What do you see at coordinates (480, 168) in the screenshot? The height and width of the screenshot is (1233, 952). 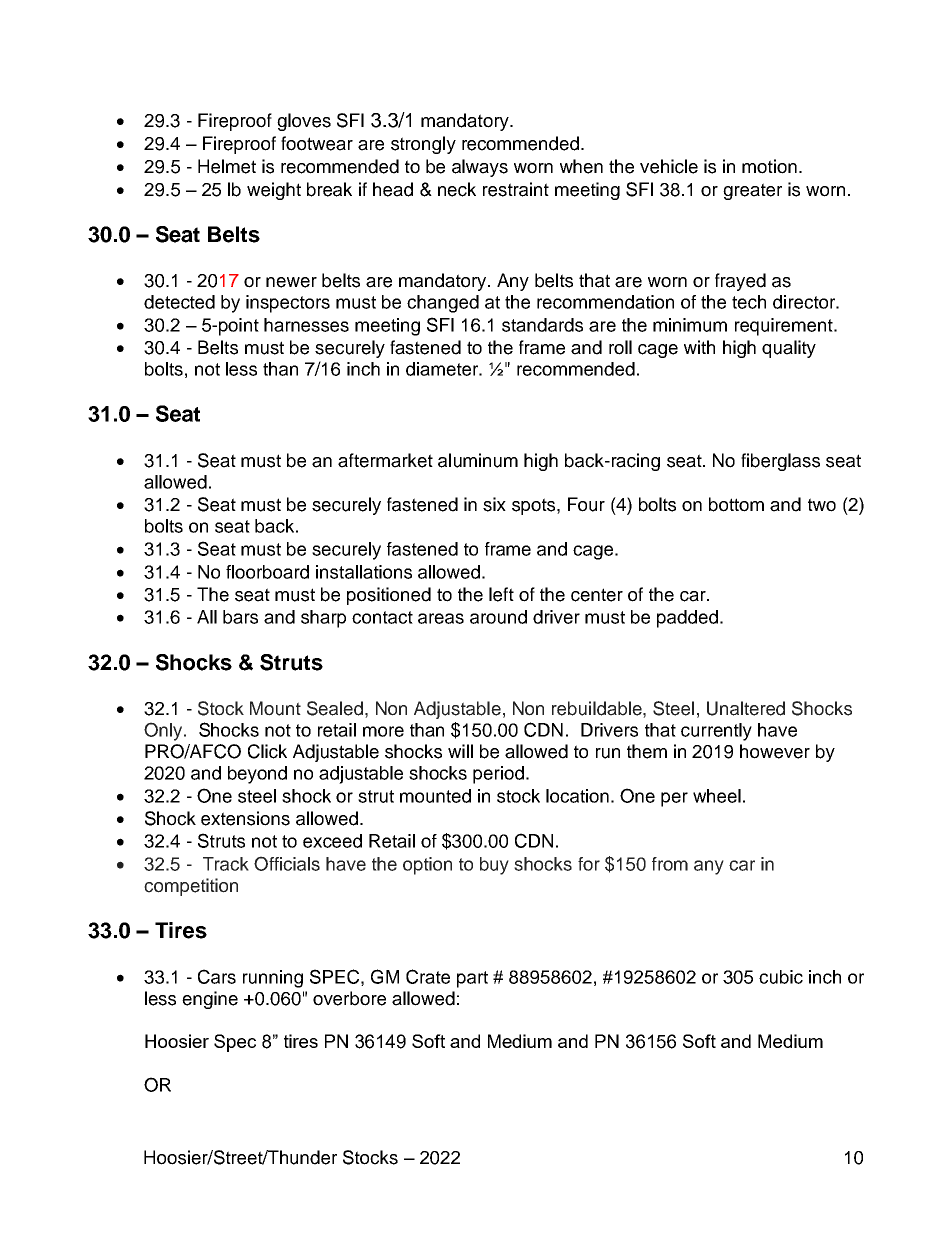 I see `always` at bounding box center [480, 168].
